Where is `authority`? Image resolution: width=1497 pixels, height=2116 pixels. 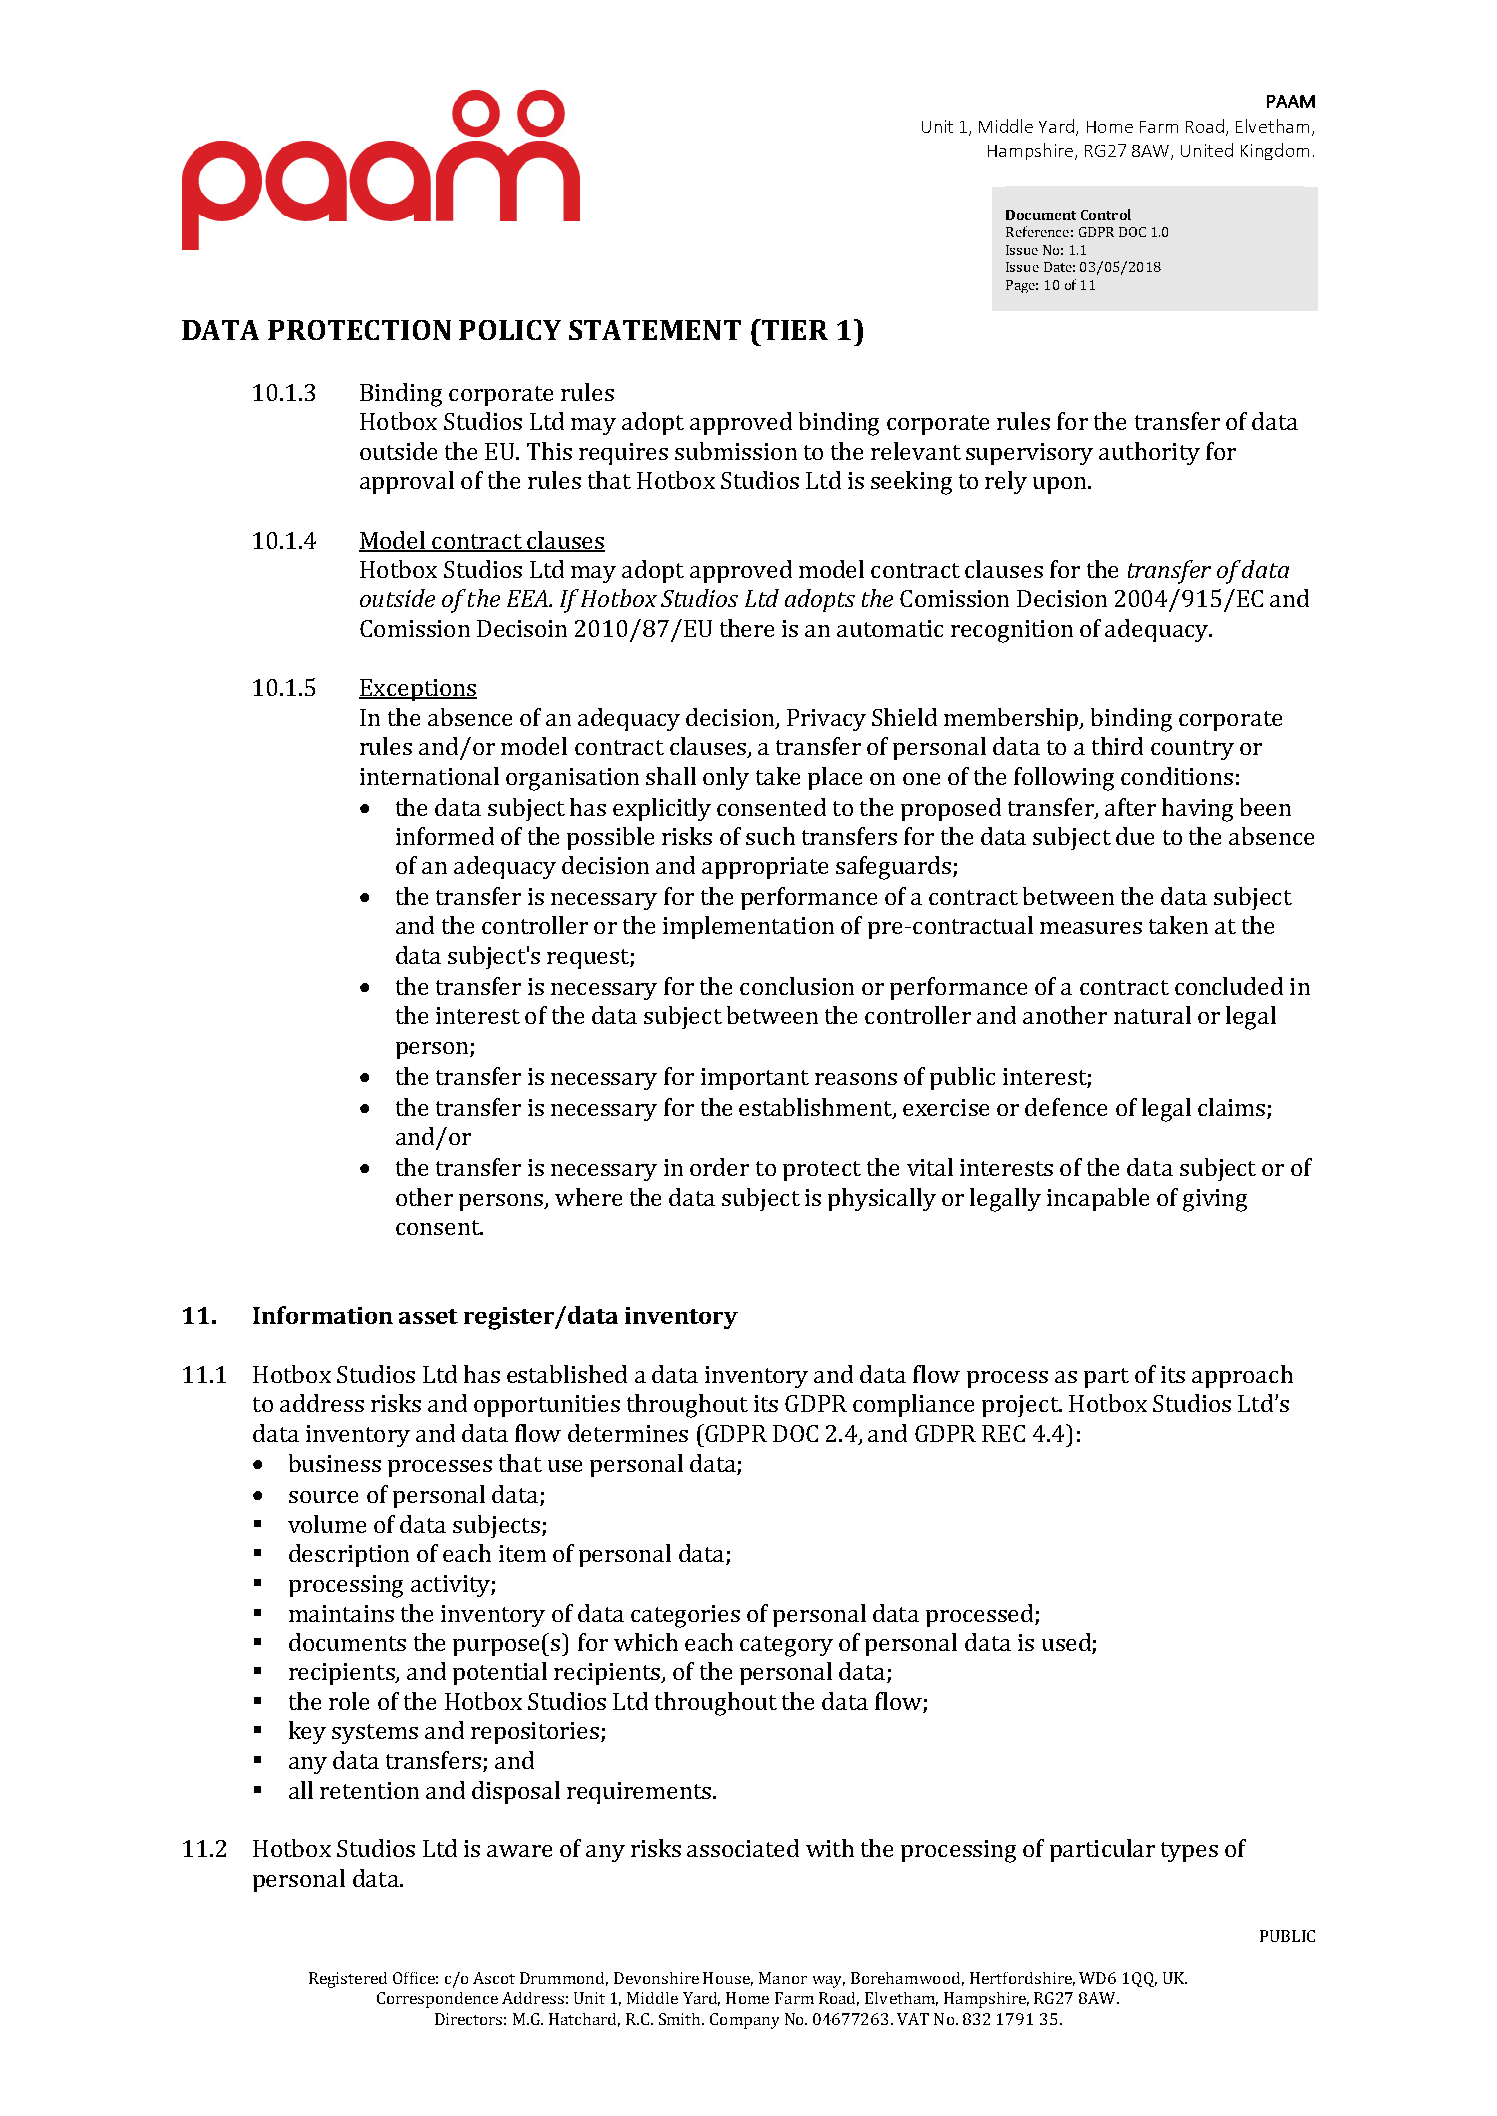 authority is located at coordinates (1149, 453).
